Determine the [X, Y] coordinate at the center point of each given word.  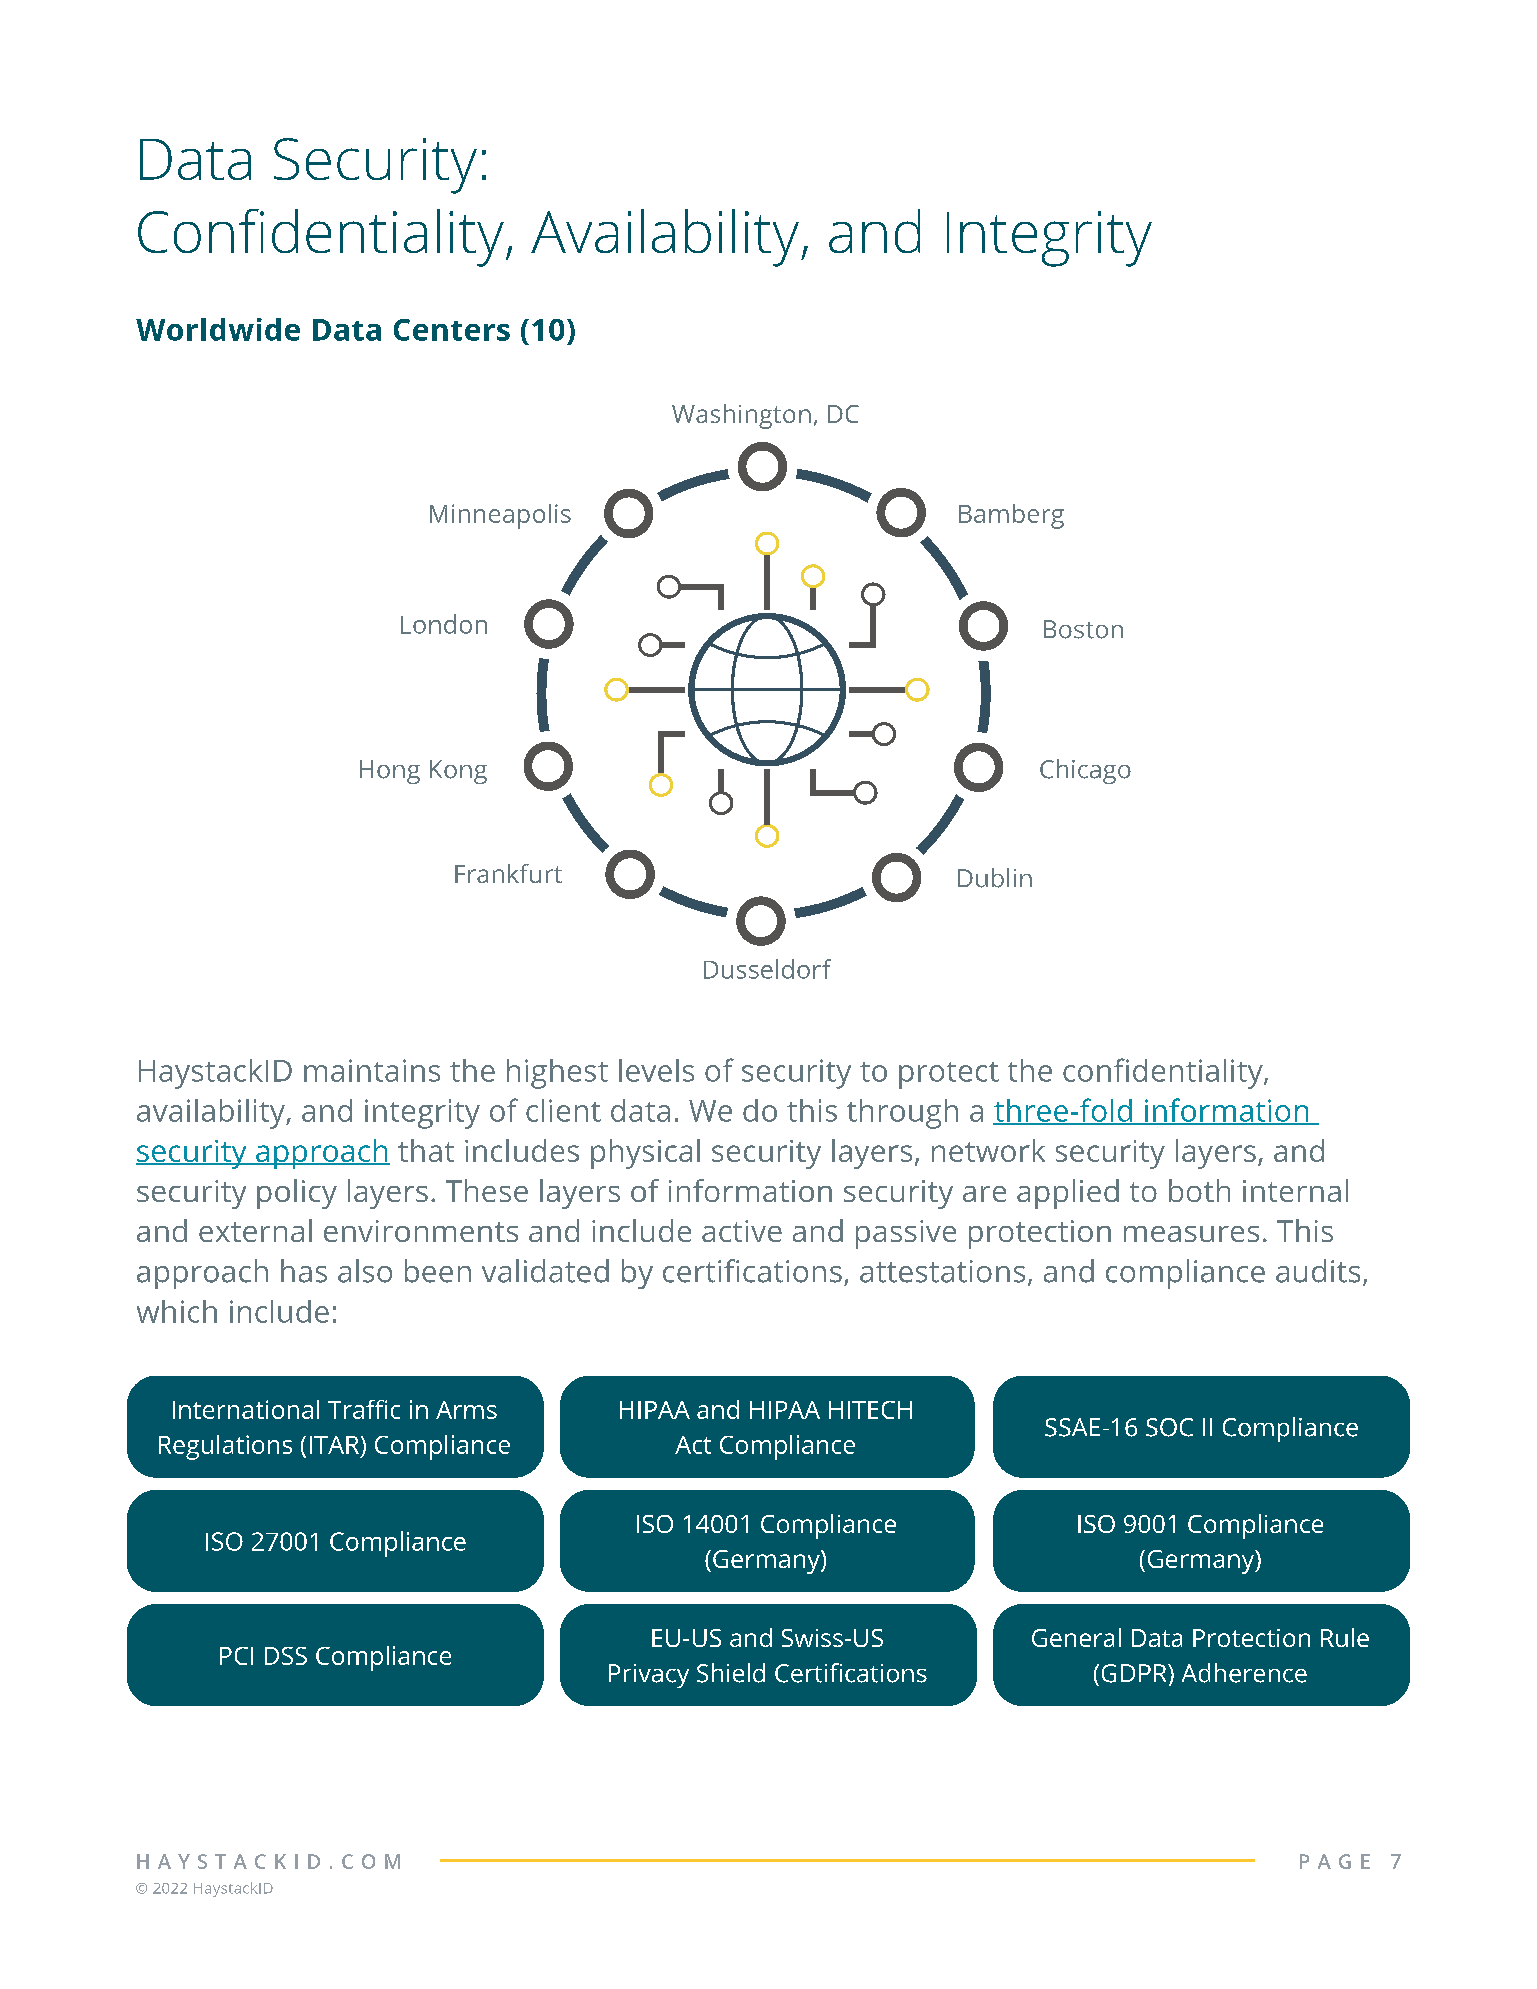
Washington [741, 416]
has [304, 1271]
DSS [286, 1656]
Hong [390, 772]
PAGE [1335, 1861]
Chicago [1085, 771]
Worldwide [218, 329]
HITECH [870, 1410]
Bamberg [1011, 516]
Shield [731, 1673]
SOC [1169, 1427]
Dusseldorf [767, 969]
